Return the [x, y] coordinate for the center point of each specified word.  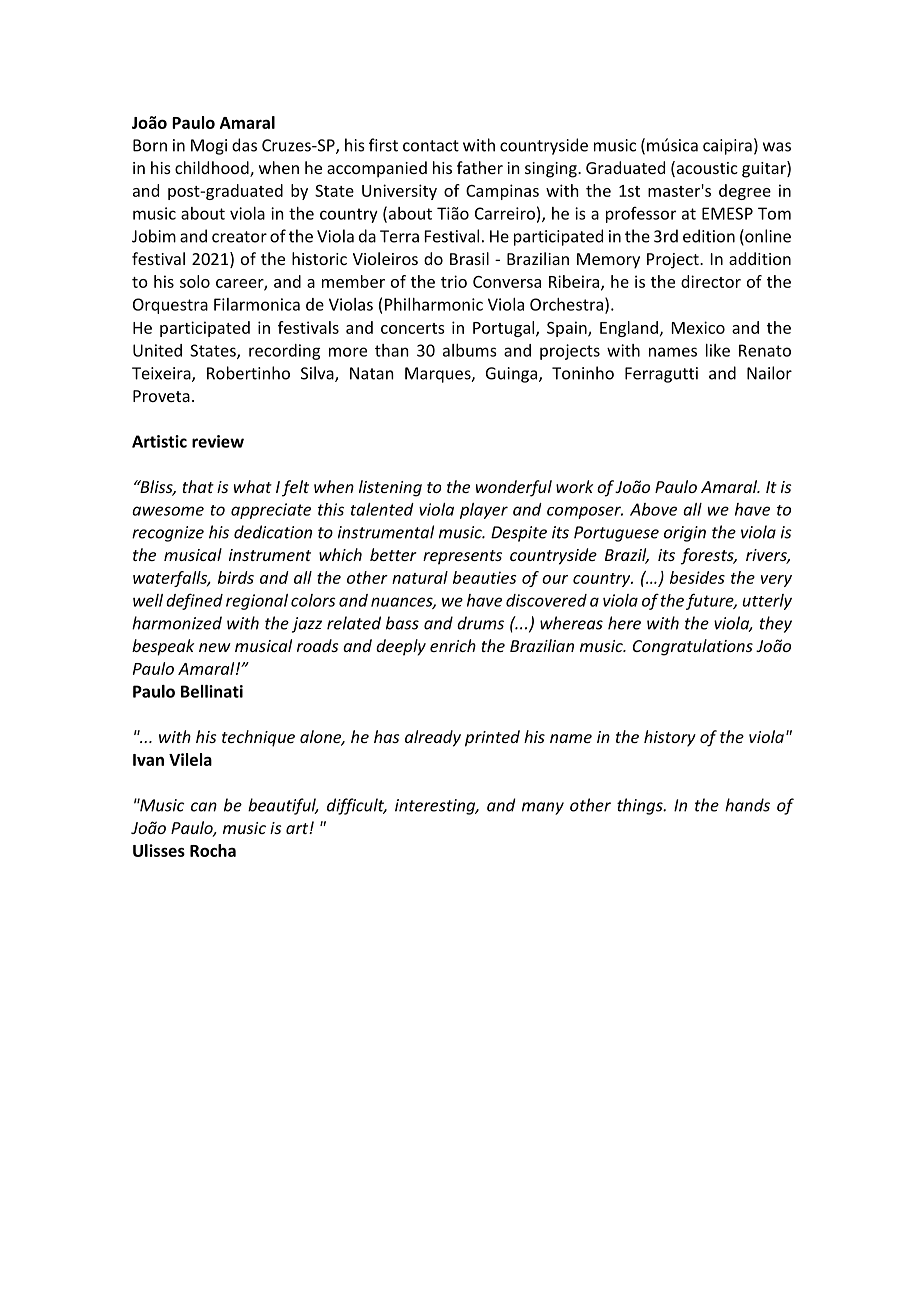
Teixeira [162, 374]
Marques [439, 375]
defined [194, 601]
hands [747, 805]
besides [697, 577]
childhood [213, 169]
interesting [436, 807]
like [718, 350]
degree [745, 192]
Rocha [213, 850]
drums [480, 623]
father [480, 167]
